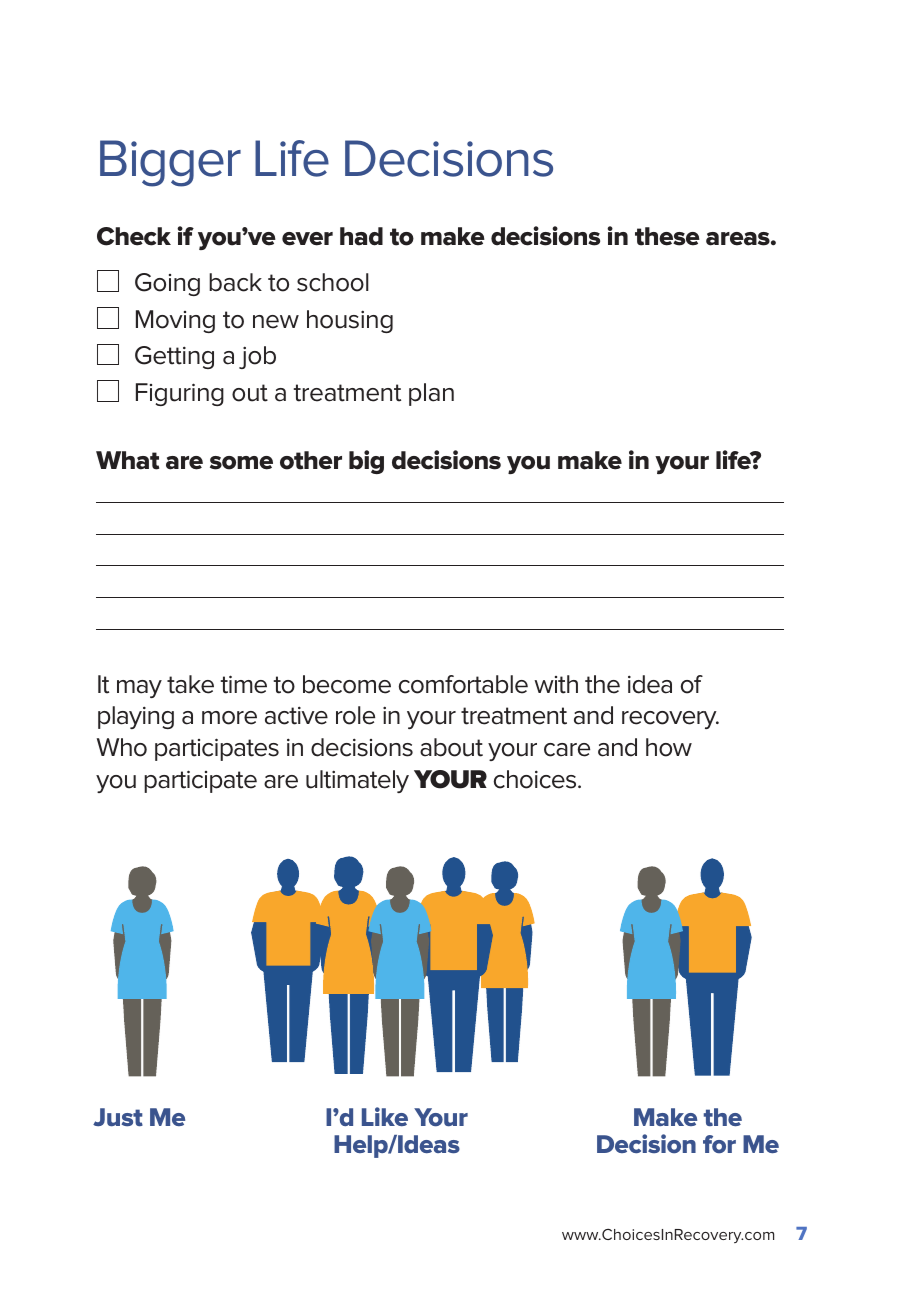 Image resolution: width=897 pixels, height=1316 pixels. I want to click on care, so click(567, 750).
